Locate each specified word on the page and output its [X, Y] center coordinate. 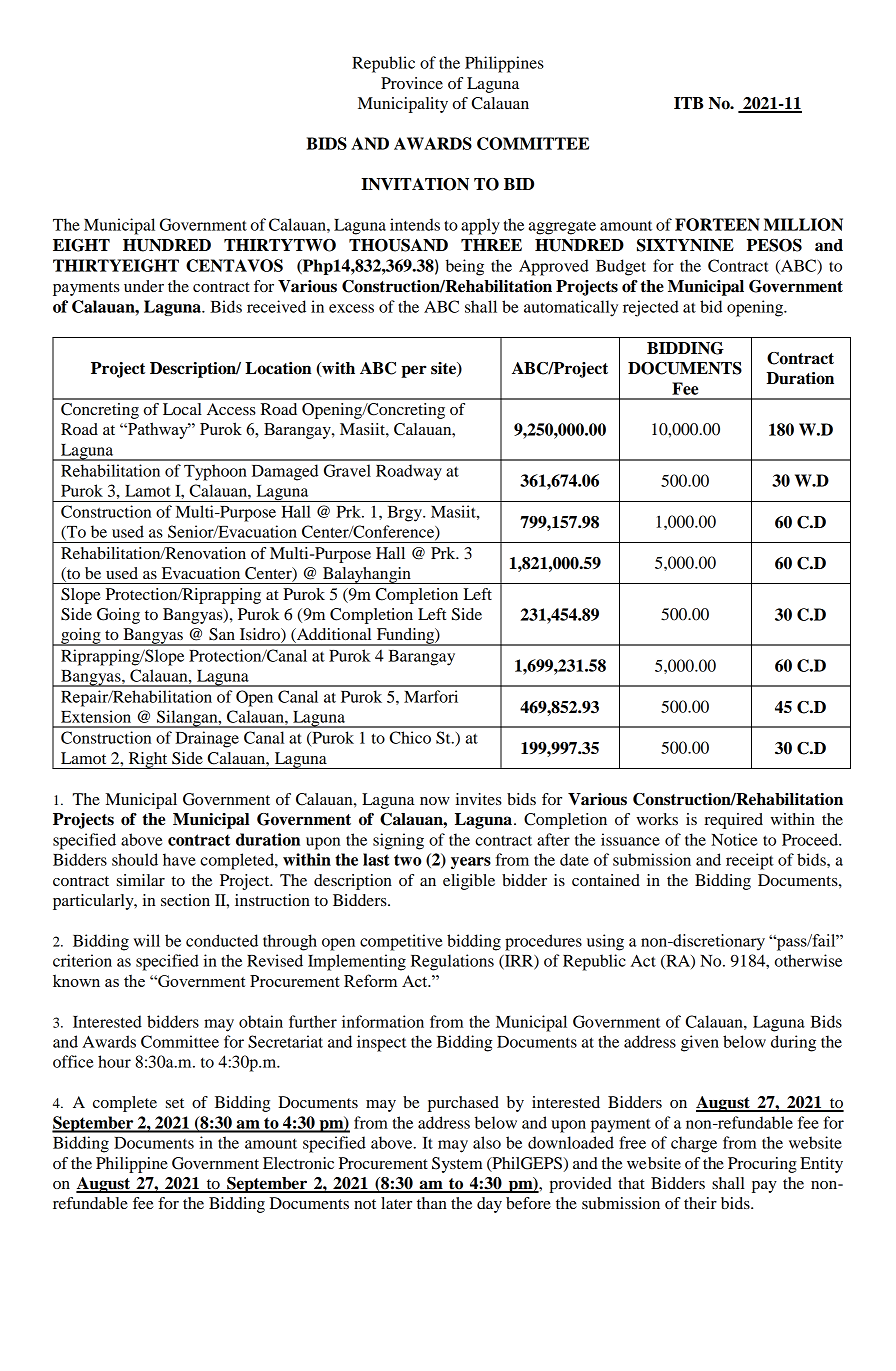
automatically [571, 308]
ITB [688, 103]
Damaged [285, 472]
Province [412, 83]
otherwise [808, 960]
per [414, 371]
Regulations [452, 962]
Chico [410, 737]
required [733, 821]
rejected [651, 308]
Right [148, 760]
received [276, 306]
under [144, 286]
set [175, 1103]
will [147, 940]
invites [479, 799]
